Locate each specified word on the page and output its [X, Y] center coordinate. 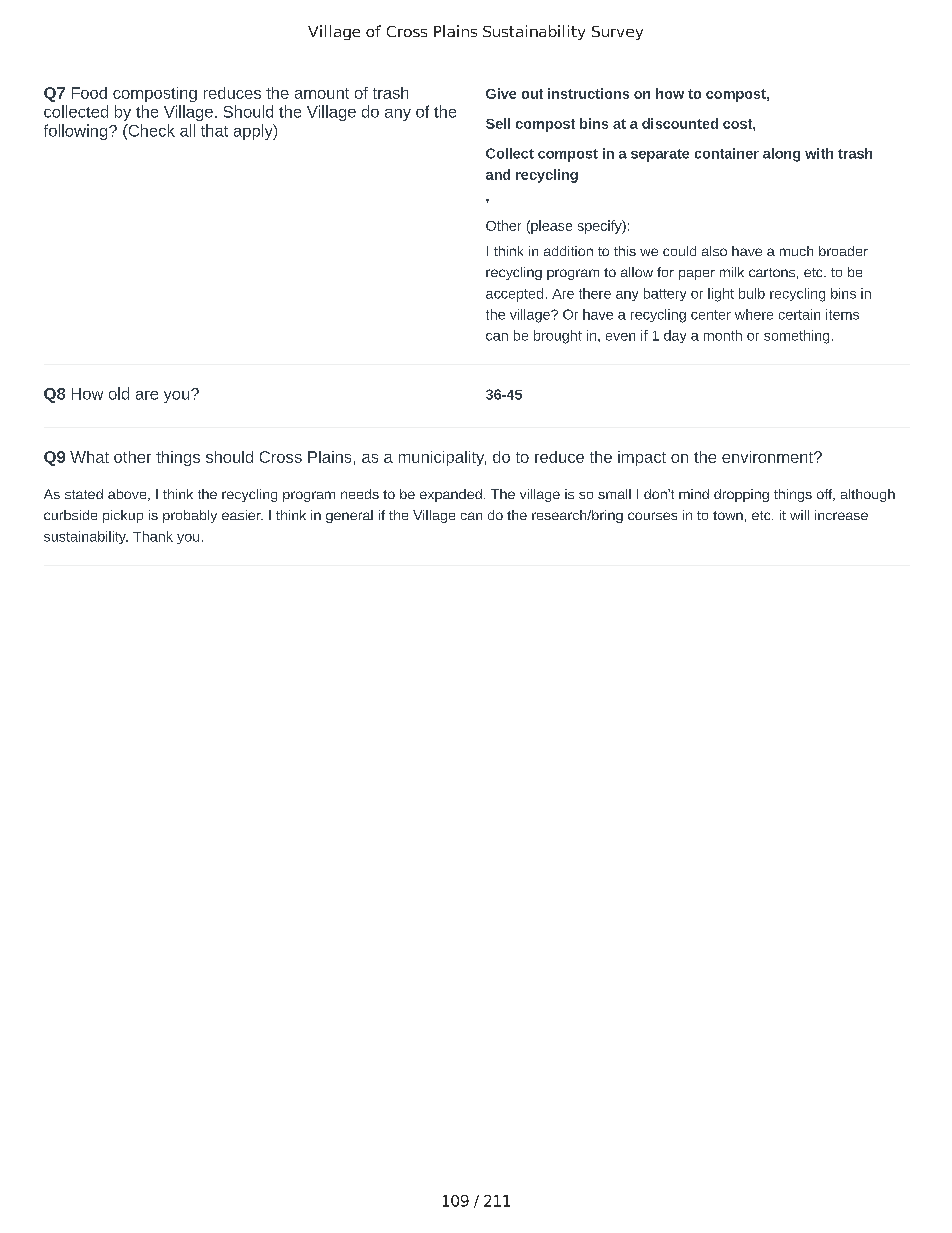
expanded [451, 495]
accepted [514, 295]
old [119, 393]
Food [89, 93]
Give [501, 93]
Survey [617, 33]
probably [190, 516]
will [799, 515]
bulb [752, 293]
